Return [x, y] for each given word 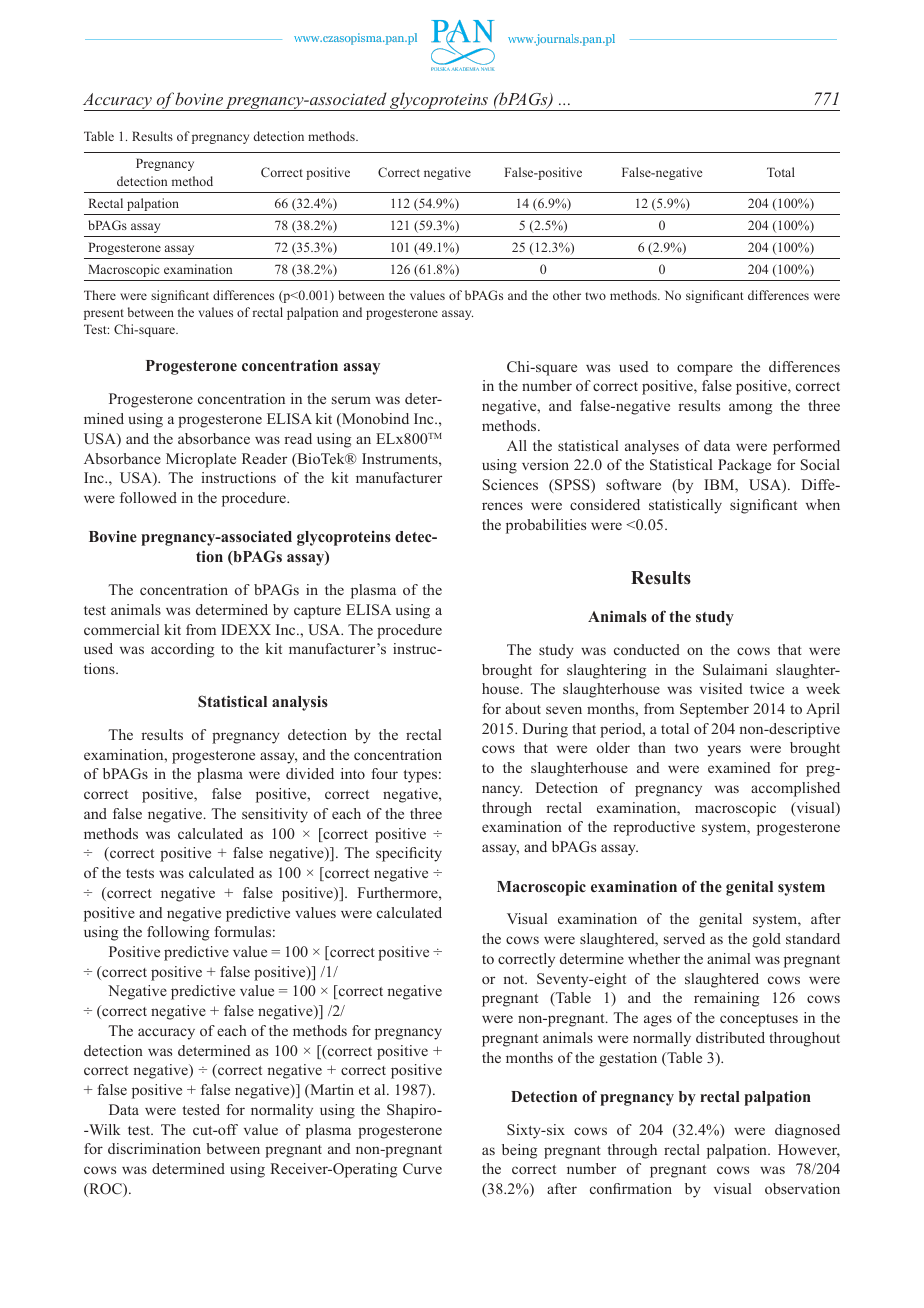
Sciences [510, 485]
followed [148, 497]
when [823, 504]
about [523, 708]
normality [282, 1111]
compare [705, 370]
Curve [422, 1169]
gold [766, 940]
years [724, 751]
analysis [300, 703]
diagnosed [807, 1131]
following [178, 933]
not [515, 979]
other [567, 295]
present [104, 314]
